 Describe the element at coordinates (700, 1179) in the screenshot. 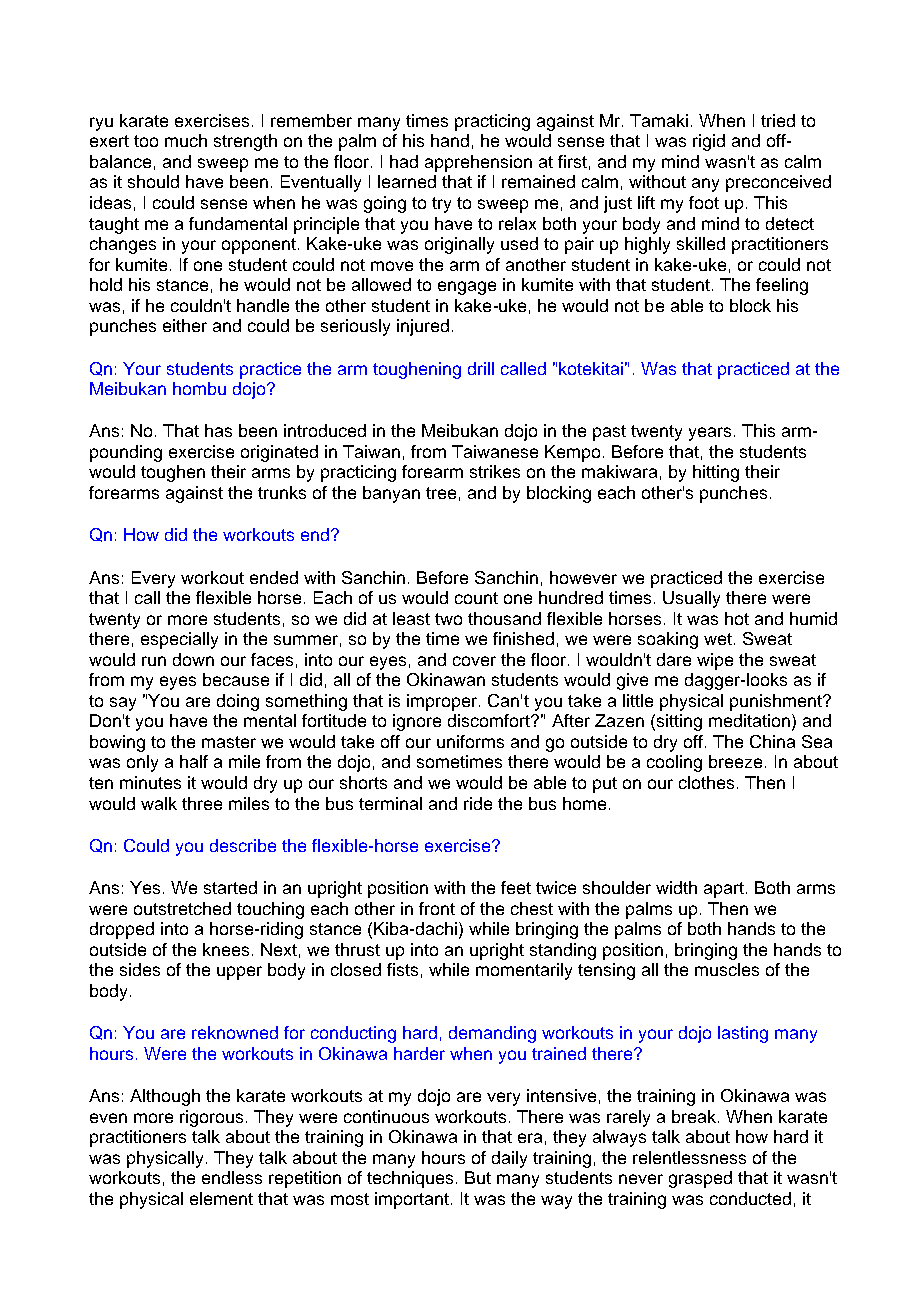

I see `grasped` at that location.
